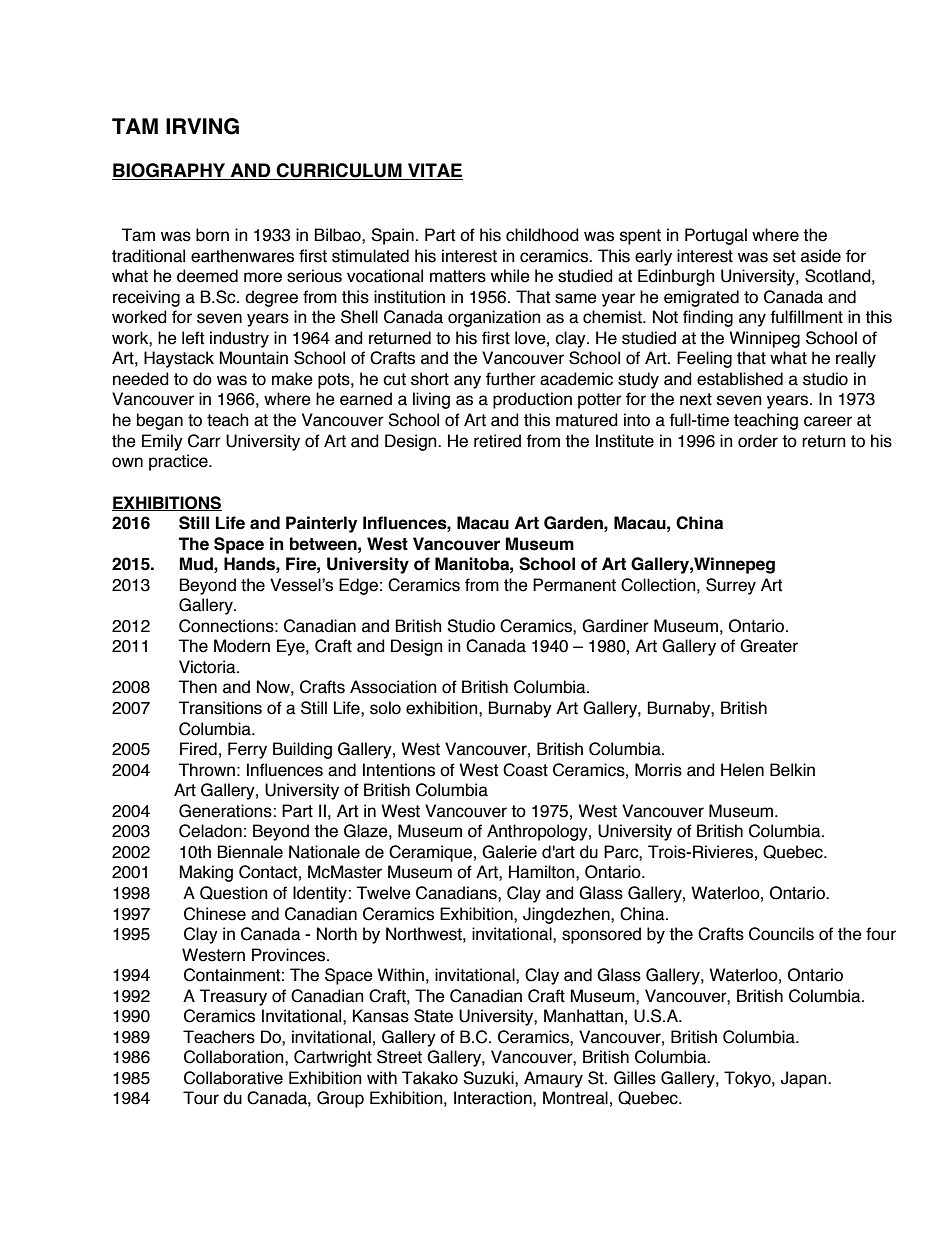 The height and width of the document is (1233, 952). I want to click on Amaury, so click(553, 1079).
